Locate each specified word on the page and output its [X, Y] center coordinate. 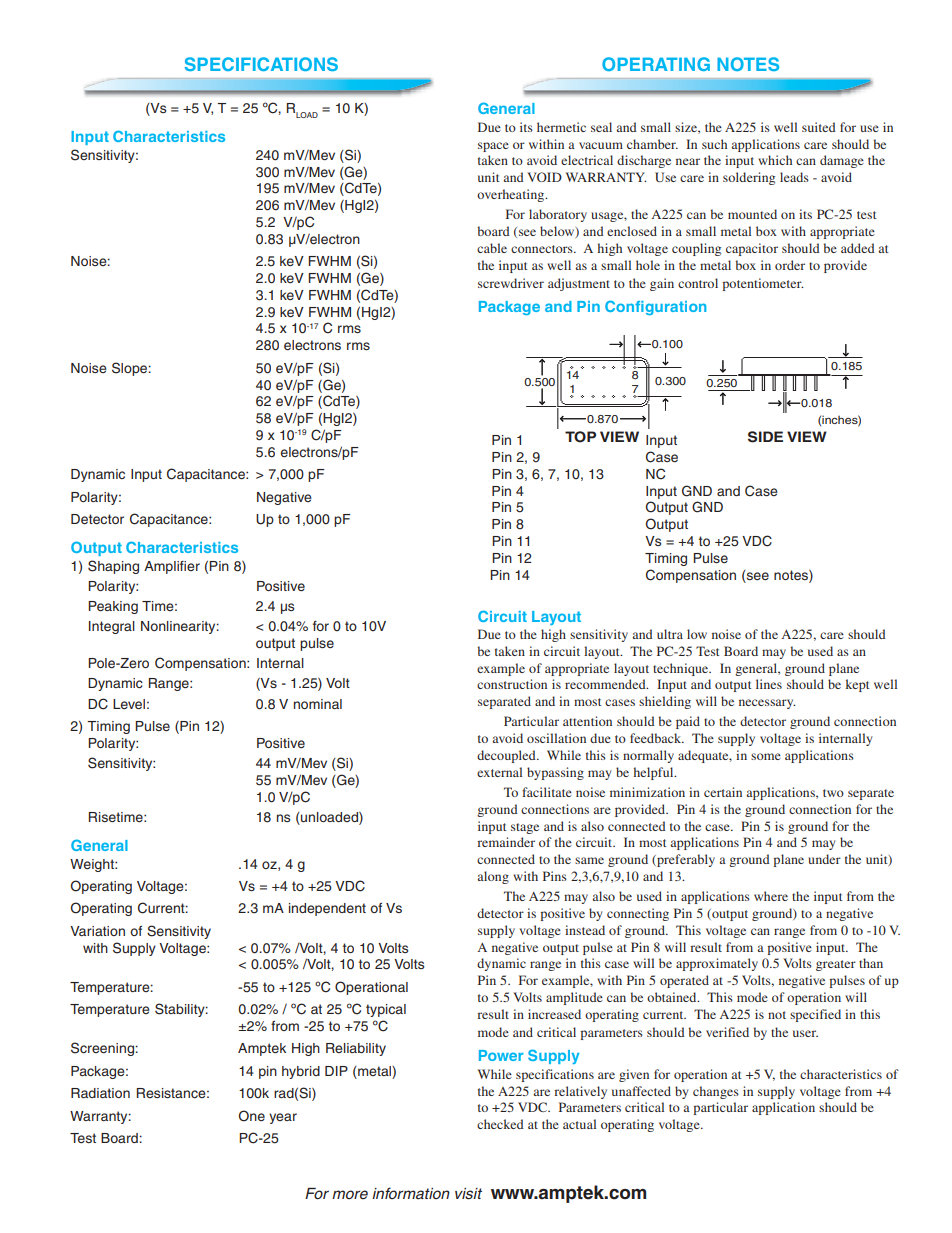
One [252, 1116]
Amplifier [172, 567]
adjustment [579, 284]
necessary [767, 704]
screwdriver [511, 283]
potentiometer [763, 284]
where [771, 896]
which [775, 160]
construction [512, 684]
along [493, 877]
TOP [580, 437]
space [493, 147]
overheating [512, 195]
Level [129, 704]
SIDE [765, 437]
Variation [97, 931]
